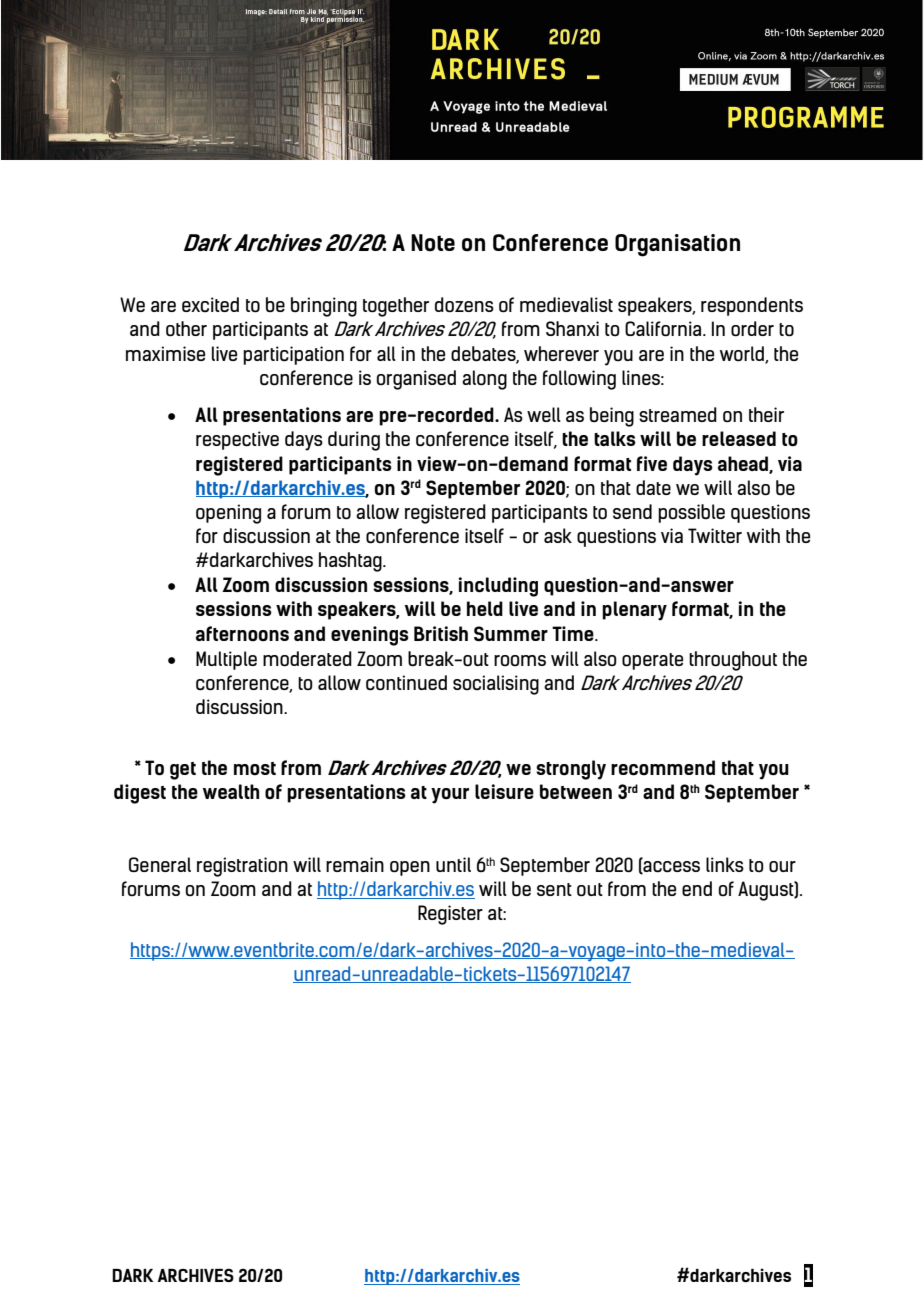  Describe the element at coordinates (433, 243) in the document. I see `Note` at that location.
